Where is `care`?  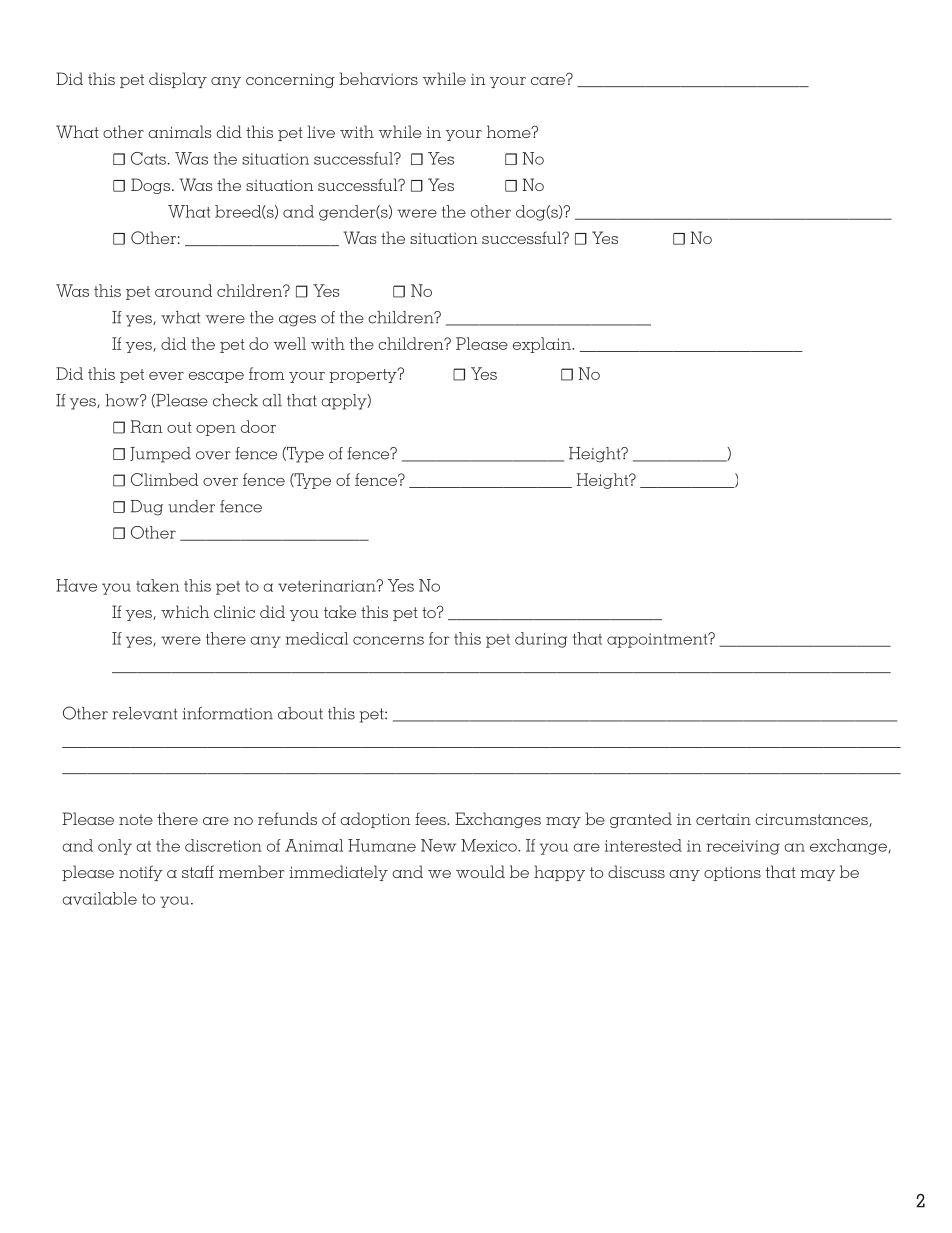 care is located at coordinates (549, 80).
